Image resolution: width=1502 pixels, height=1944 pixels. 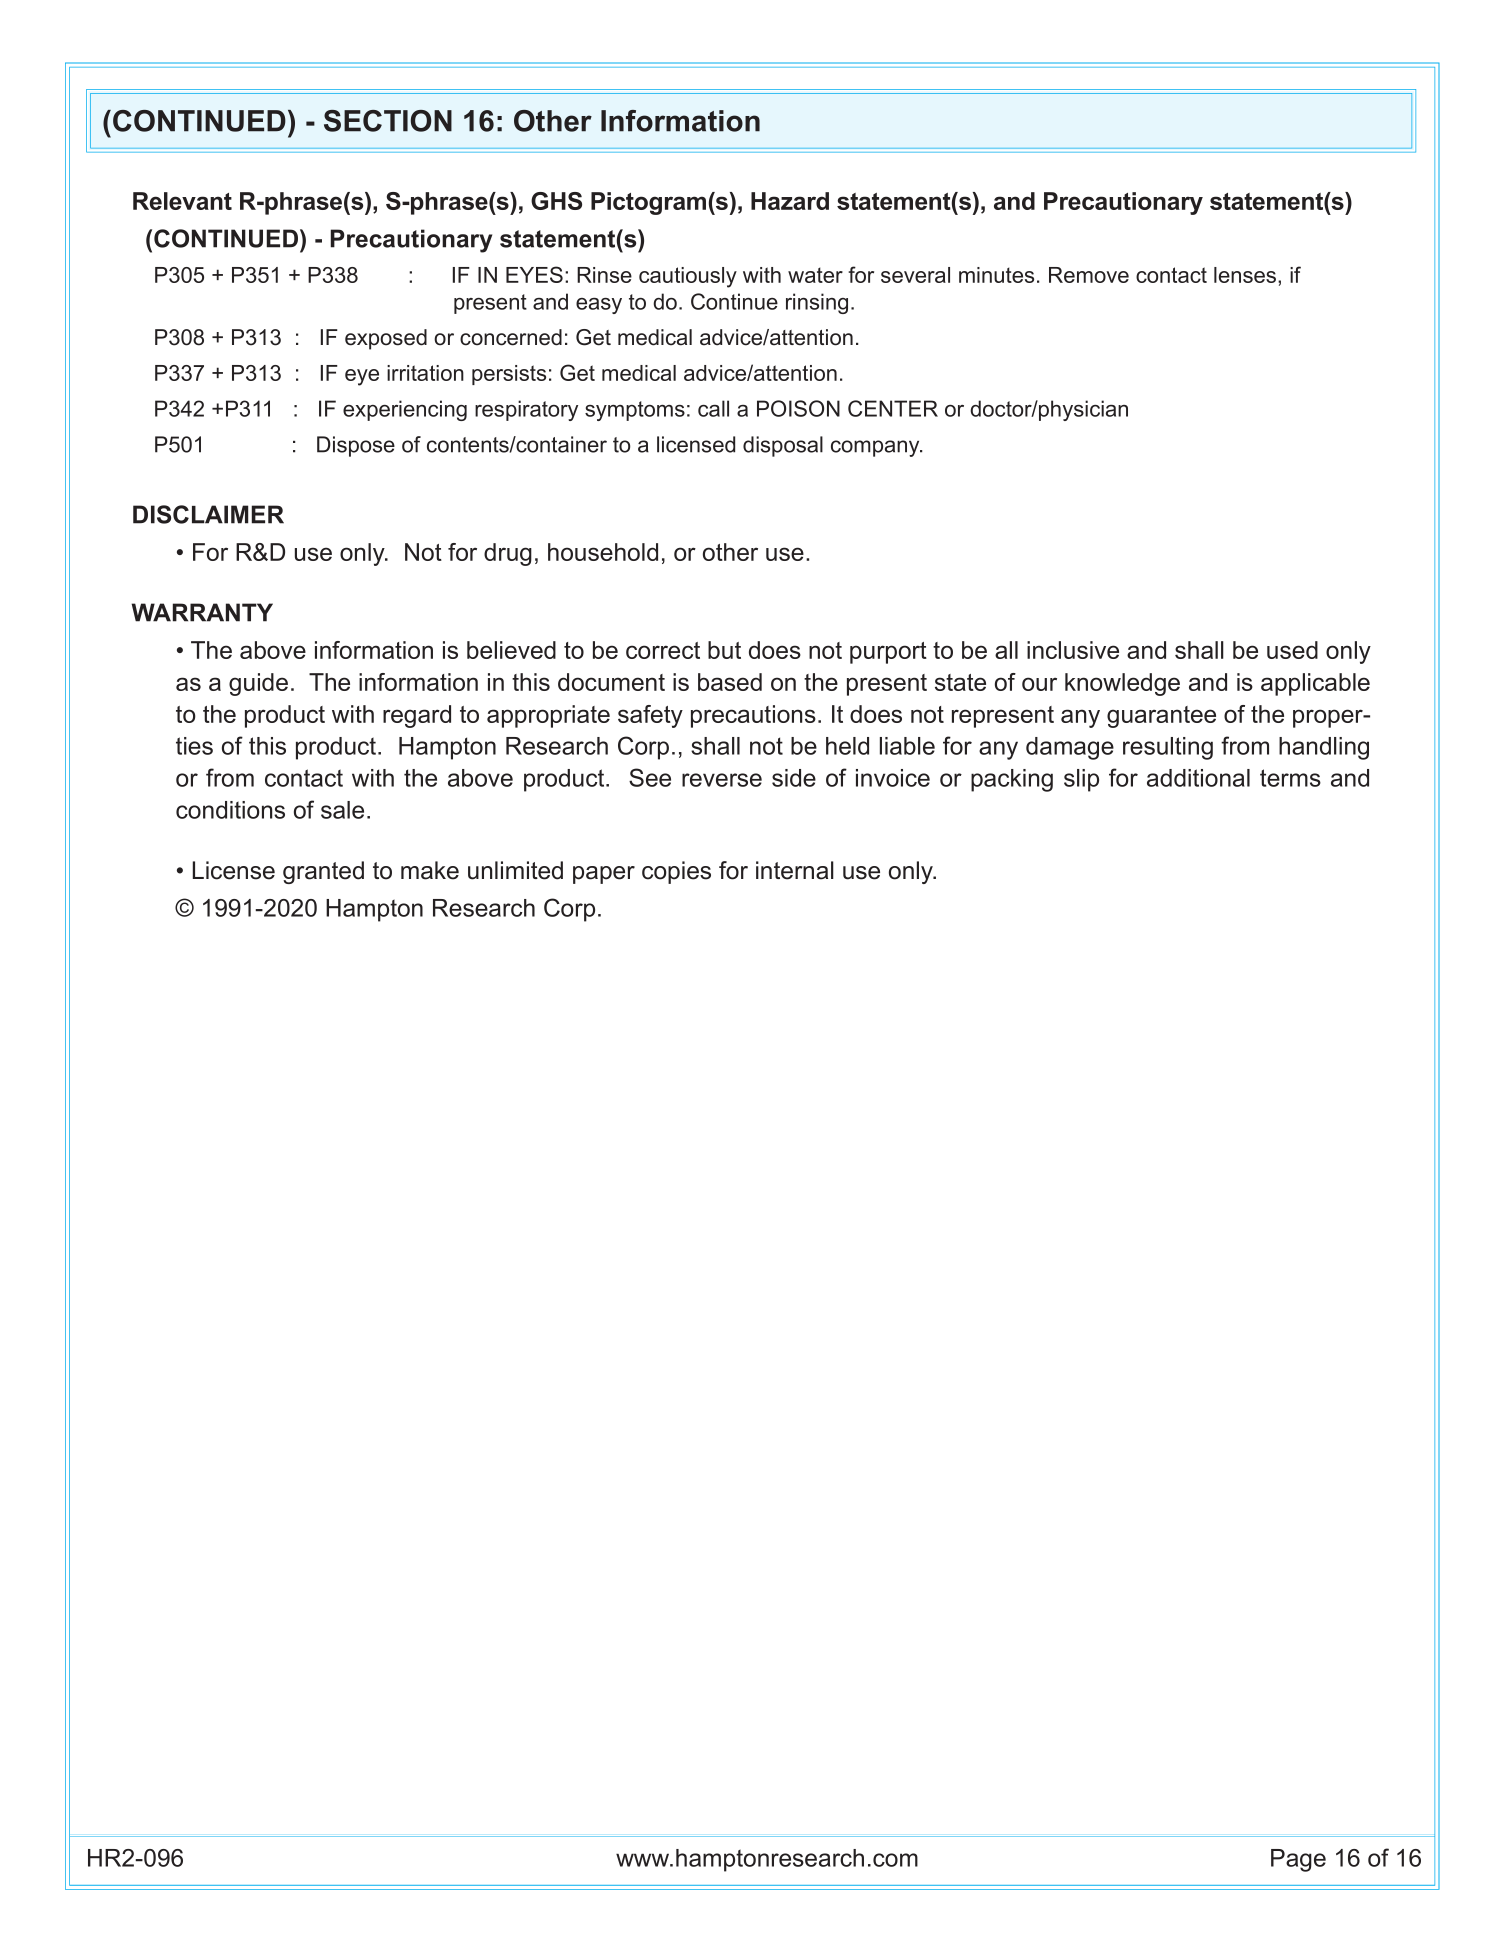 I want to click on internal, so click(x=795, y=870).
